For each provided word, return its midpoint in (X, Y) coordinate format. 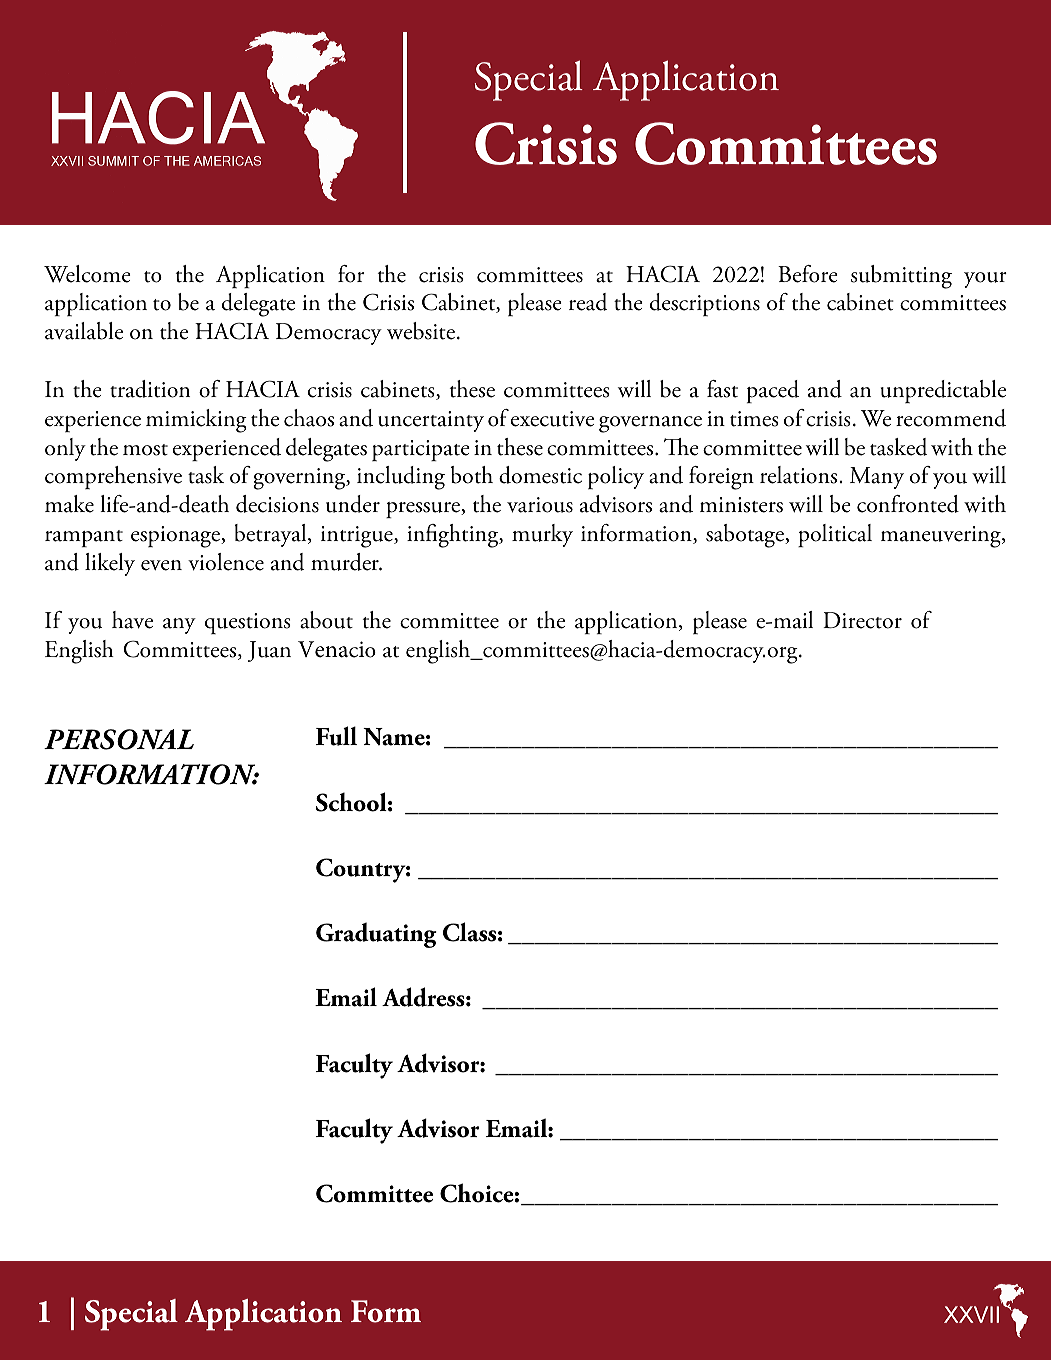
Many (877, 478)
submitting (901, 277)
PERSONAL (119, 739)
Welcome (87, 274)
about (326, 620)
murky (542, 535)
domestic (540, 475)
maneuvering (942, 537)
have (132, 620)
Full (336, 736)
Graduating (376, 935)
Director (862, 620)
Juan (269, 651)
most (145, 450)
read (588, 302)
